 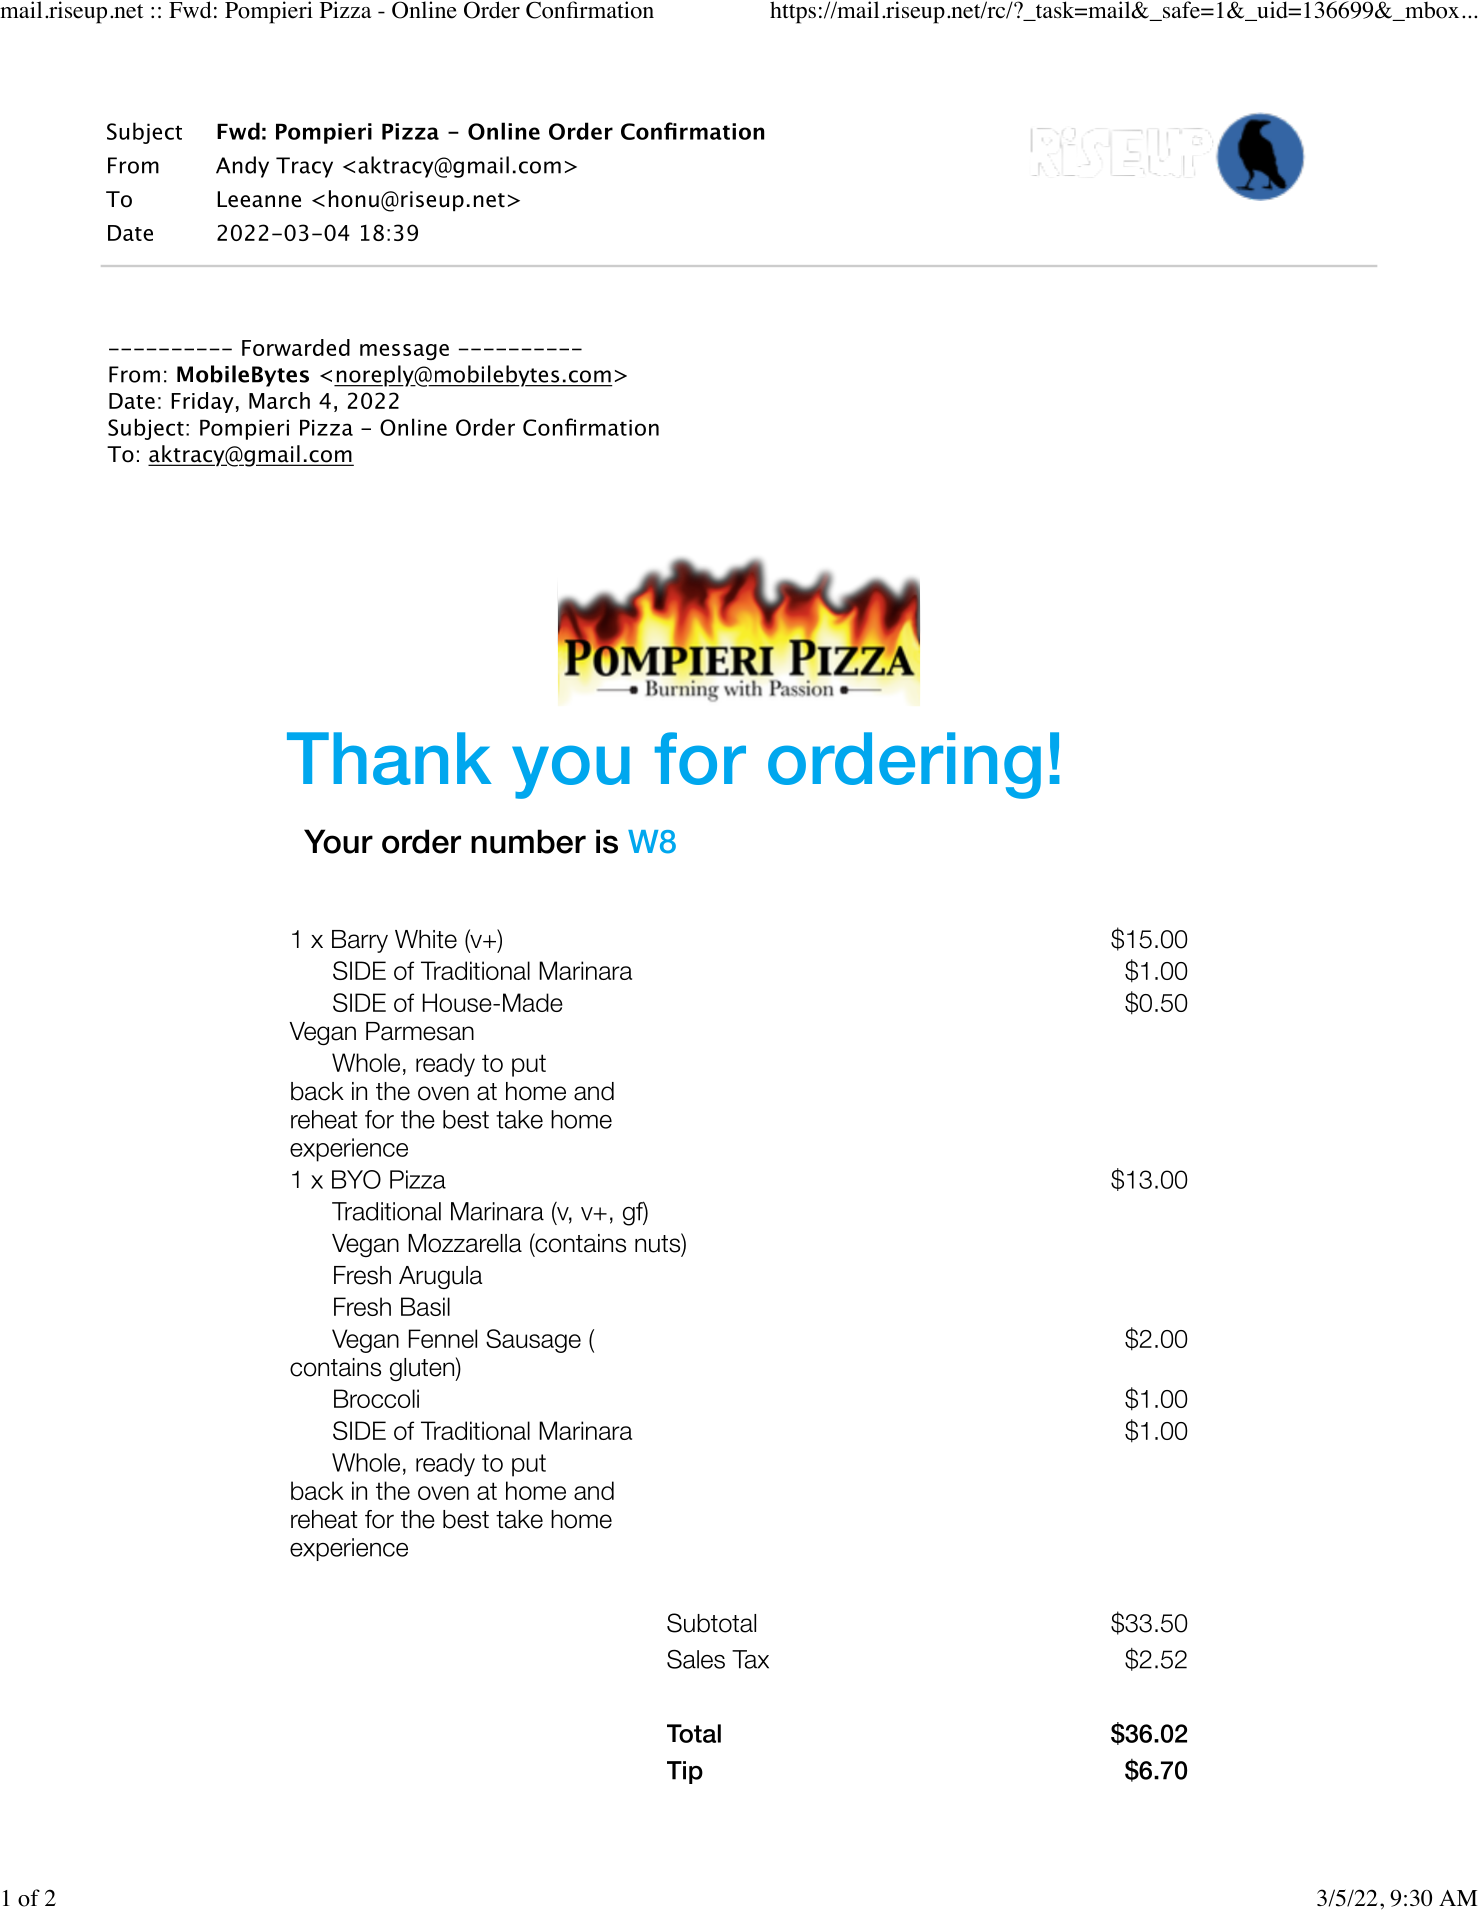 What do you see at coordinates (404, 352) in the screenshot?
I see `message` at bounding box center [404, 352].
